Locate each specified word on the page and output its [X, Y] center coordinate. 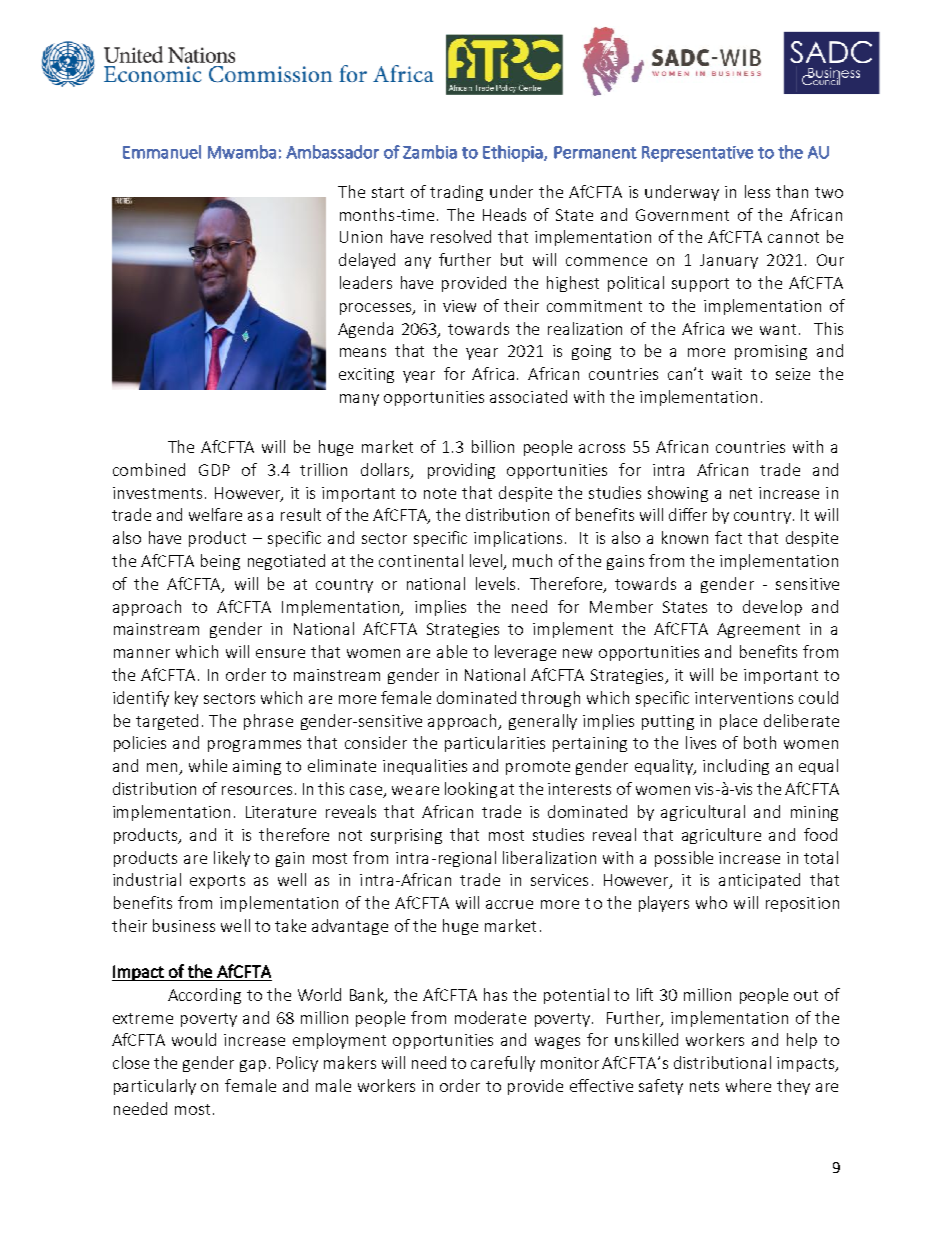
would [194, 1039]
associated [528, 396]
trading [456, 193]
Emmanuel [162, 152]
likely [232, 859]
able [452, 651]
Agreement [758, 630]
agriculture [721, 836]
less [757, 191]
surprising [406, 836]
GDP [214, 470]
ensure [280, 653]
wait [727, 374]
